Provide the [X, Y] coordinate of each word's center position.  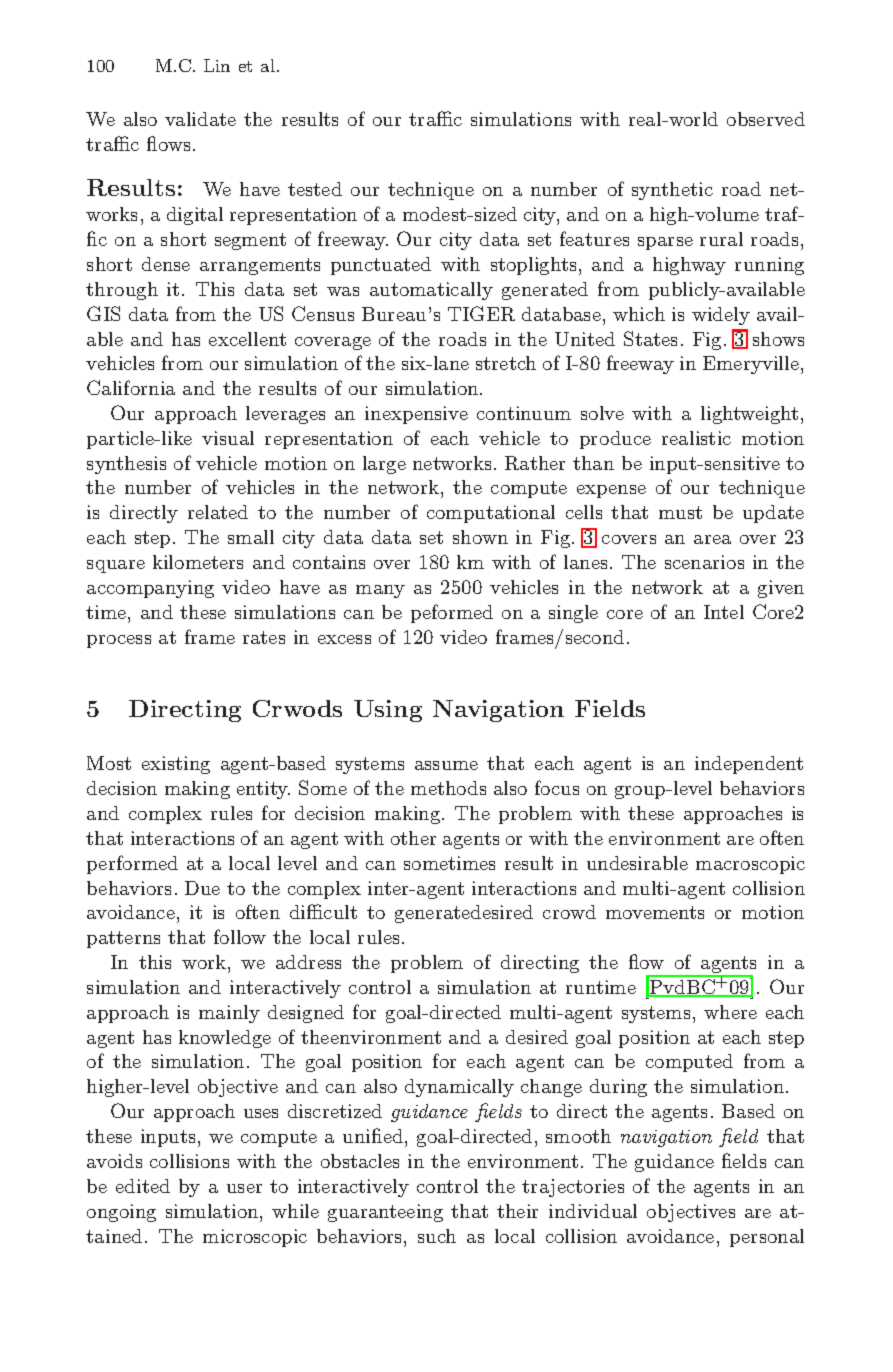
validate [200, 119]
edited [143, 1186]
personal [767, 1238]
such [437, 1236]
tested [315, 189]
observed [766, 119]
